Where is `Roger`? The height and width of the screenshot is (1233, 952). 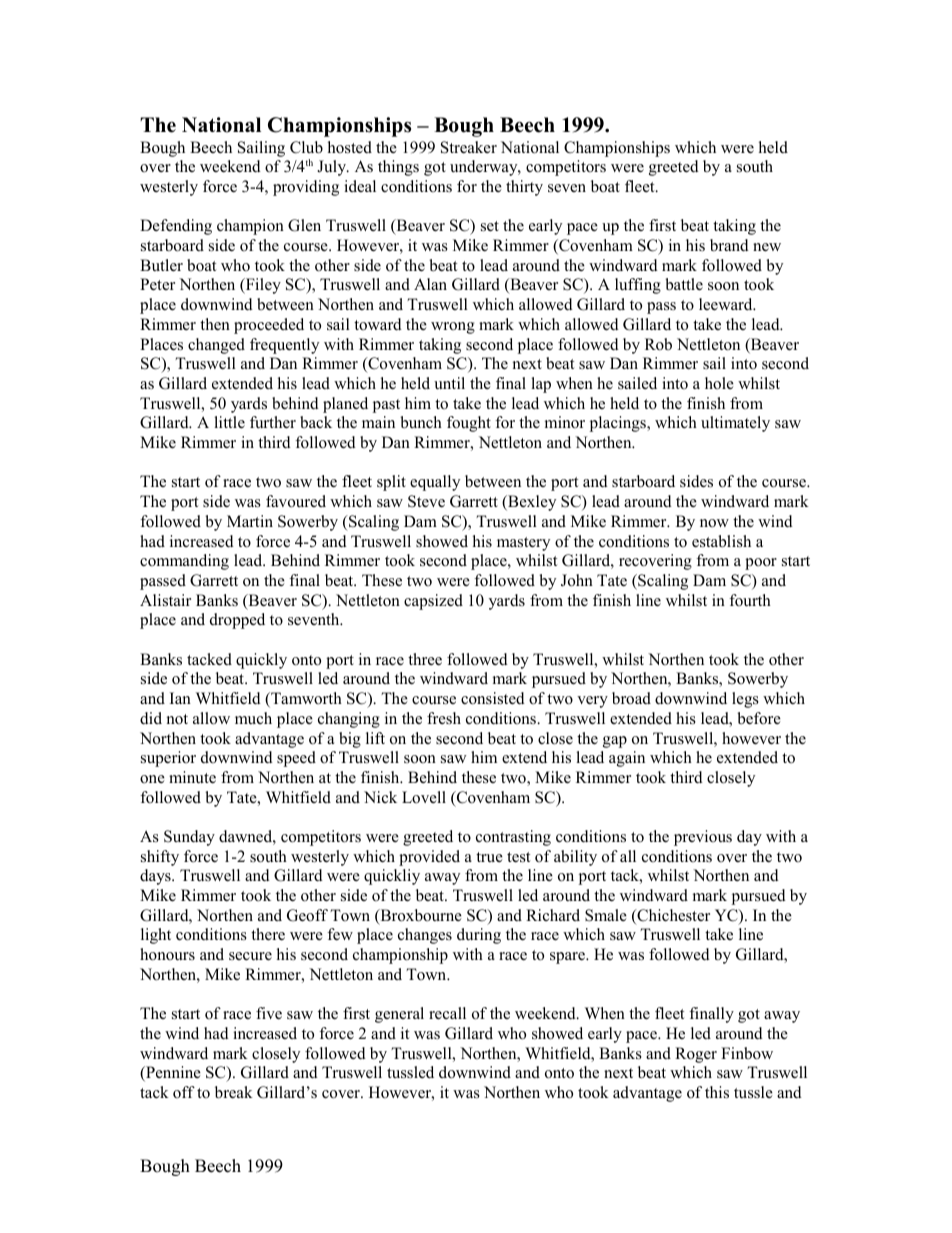
Roger is located at coordinates (696, 1055).
